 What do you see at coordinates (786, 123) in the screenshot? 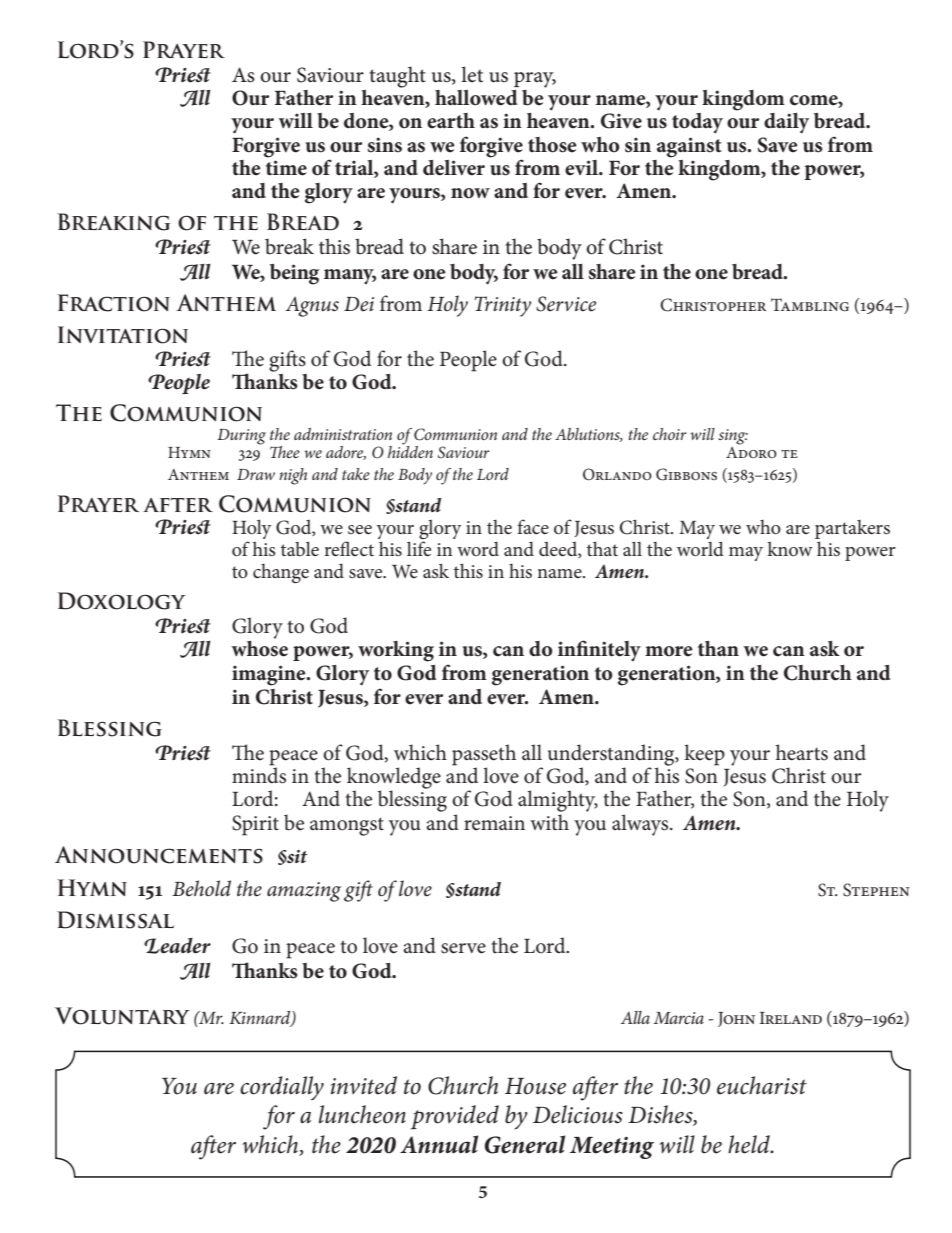
I see `daily` at bounding box center [786, 123].
